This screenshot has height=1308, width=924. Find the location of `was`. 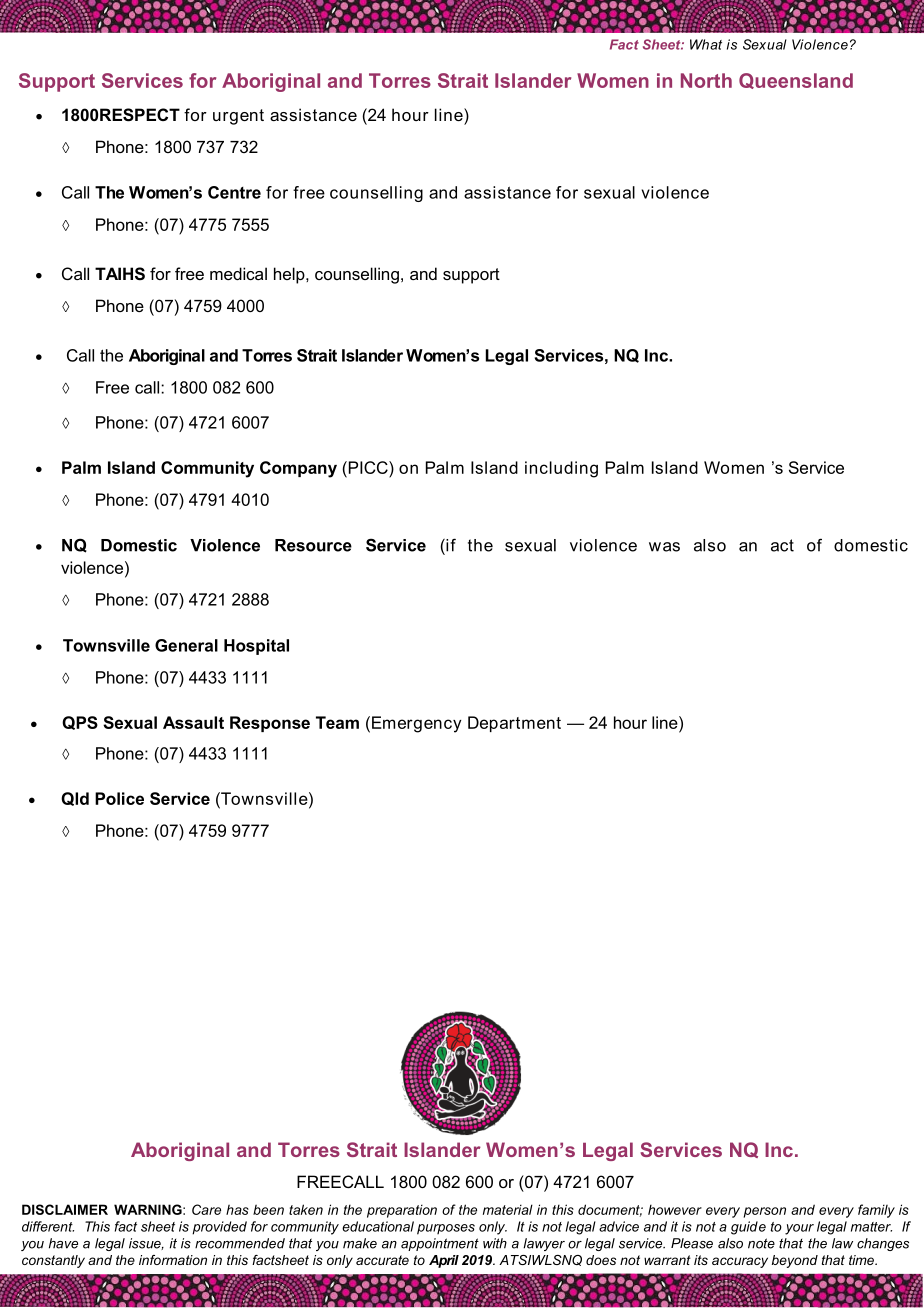

was is located at coordinates (664, 547).
